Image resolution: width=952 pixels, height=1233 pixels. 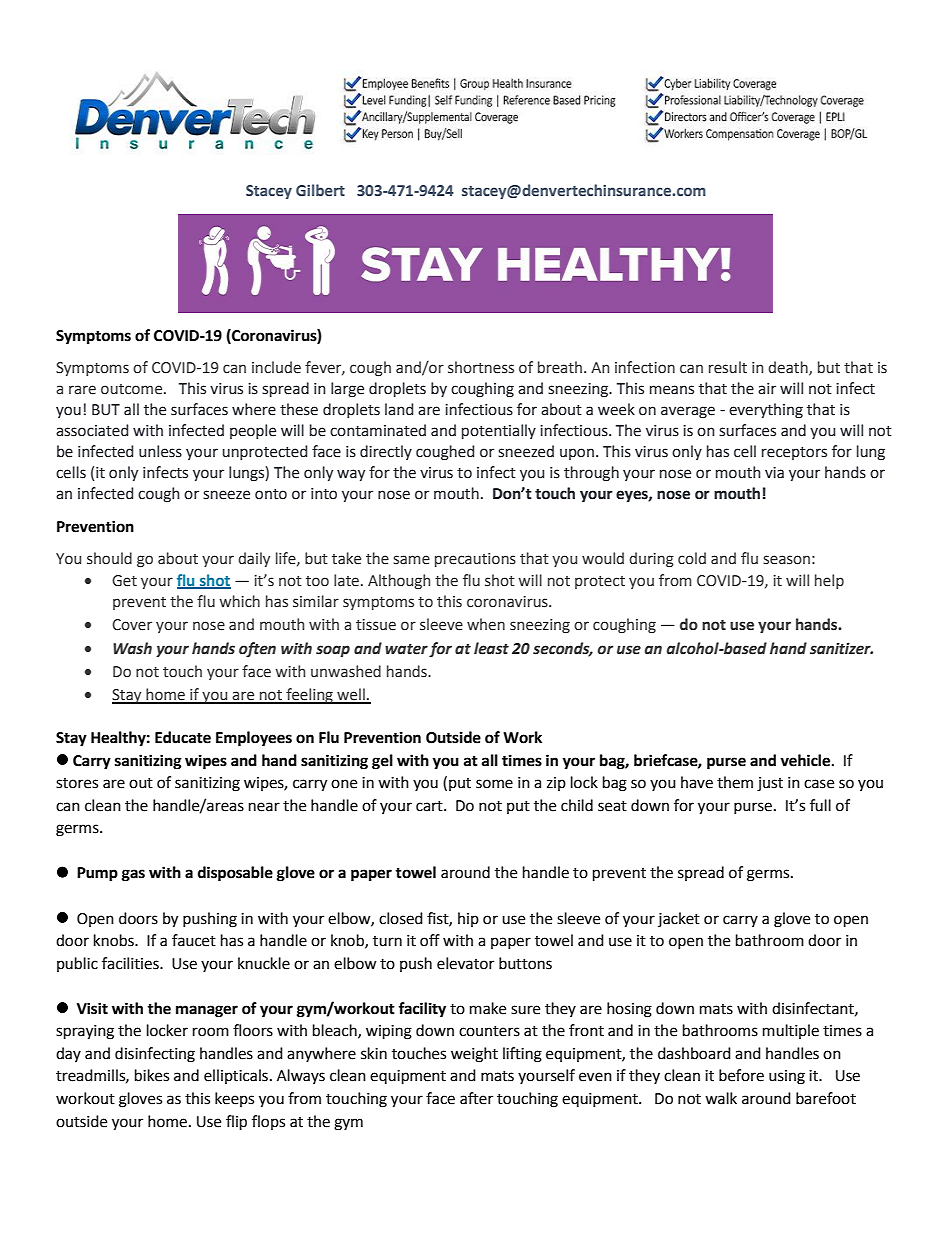 I want to click on gas, so click(x=133, y=875).
